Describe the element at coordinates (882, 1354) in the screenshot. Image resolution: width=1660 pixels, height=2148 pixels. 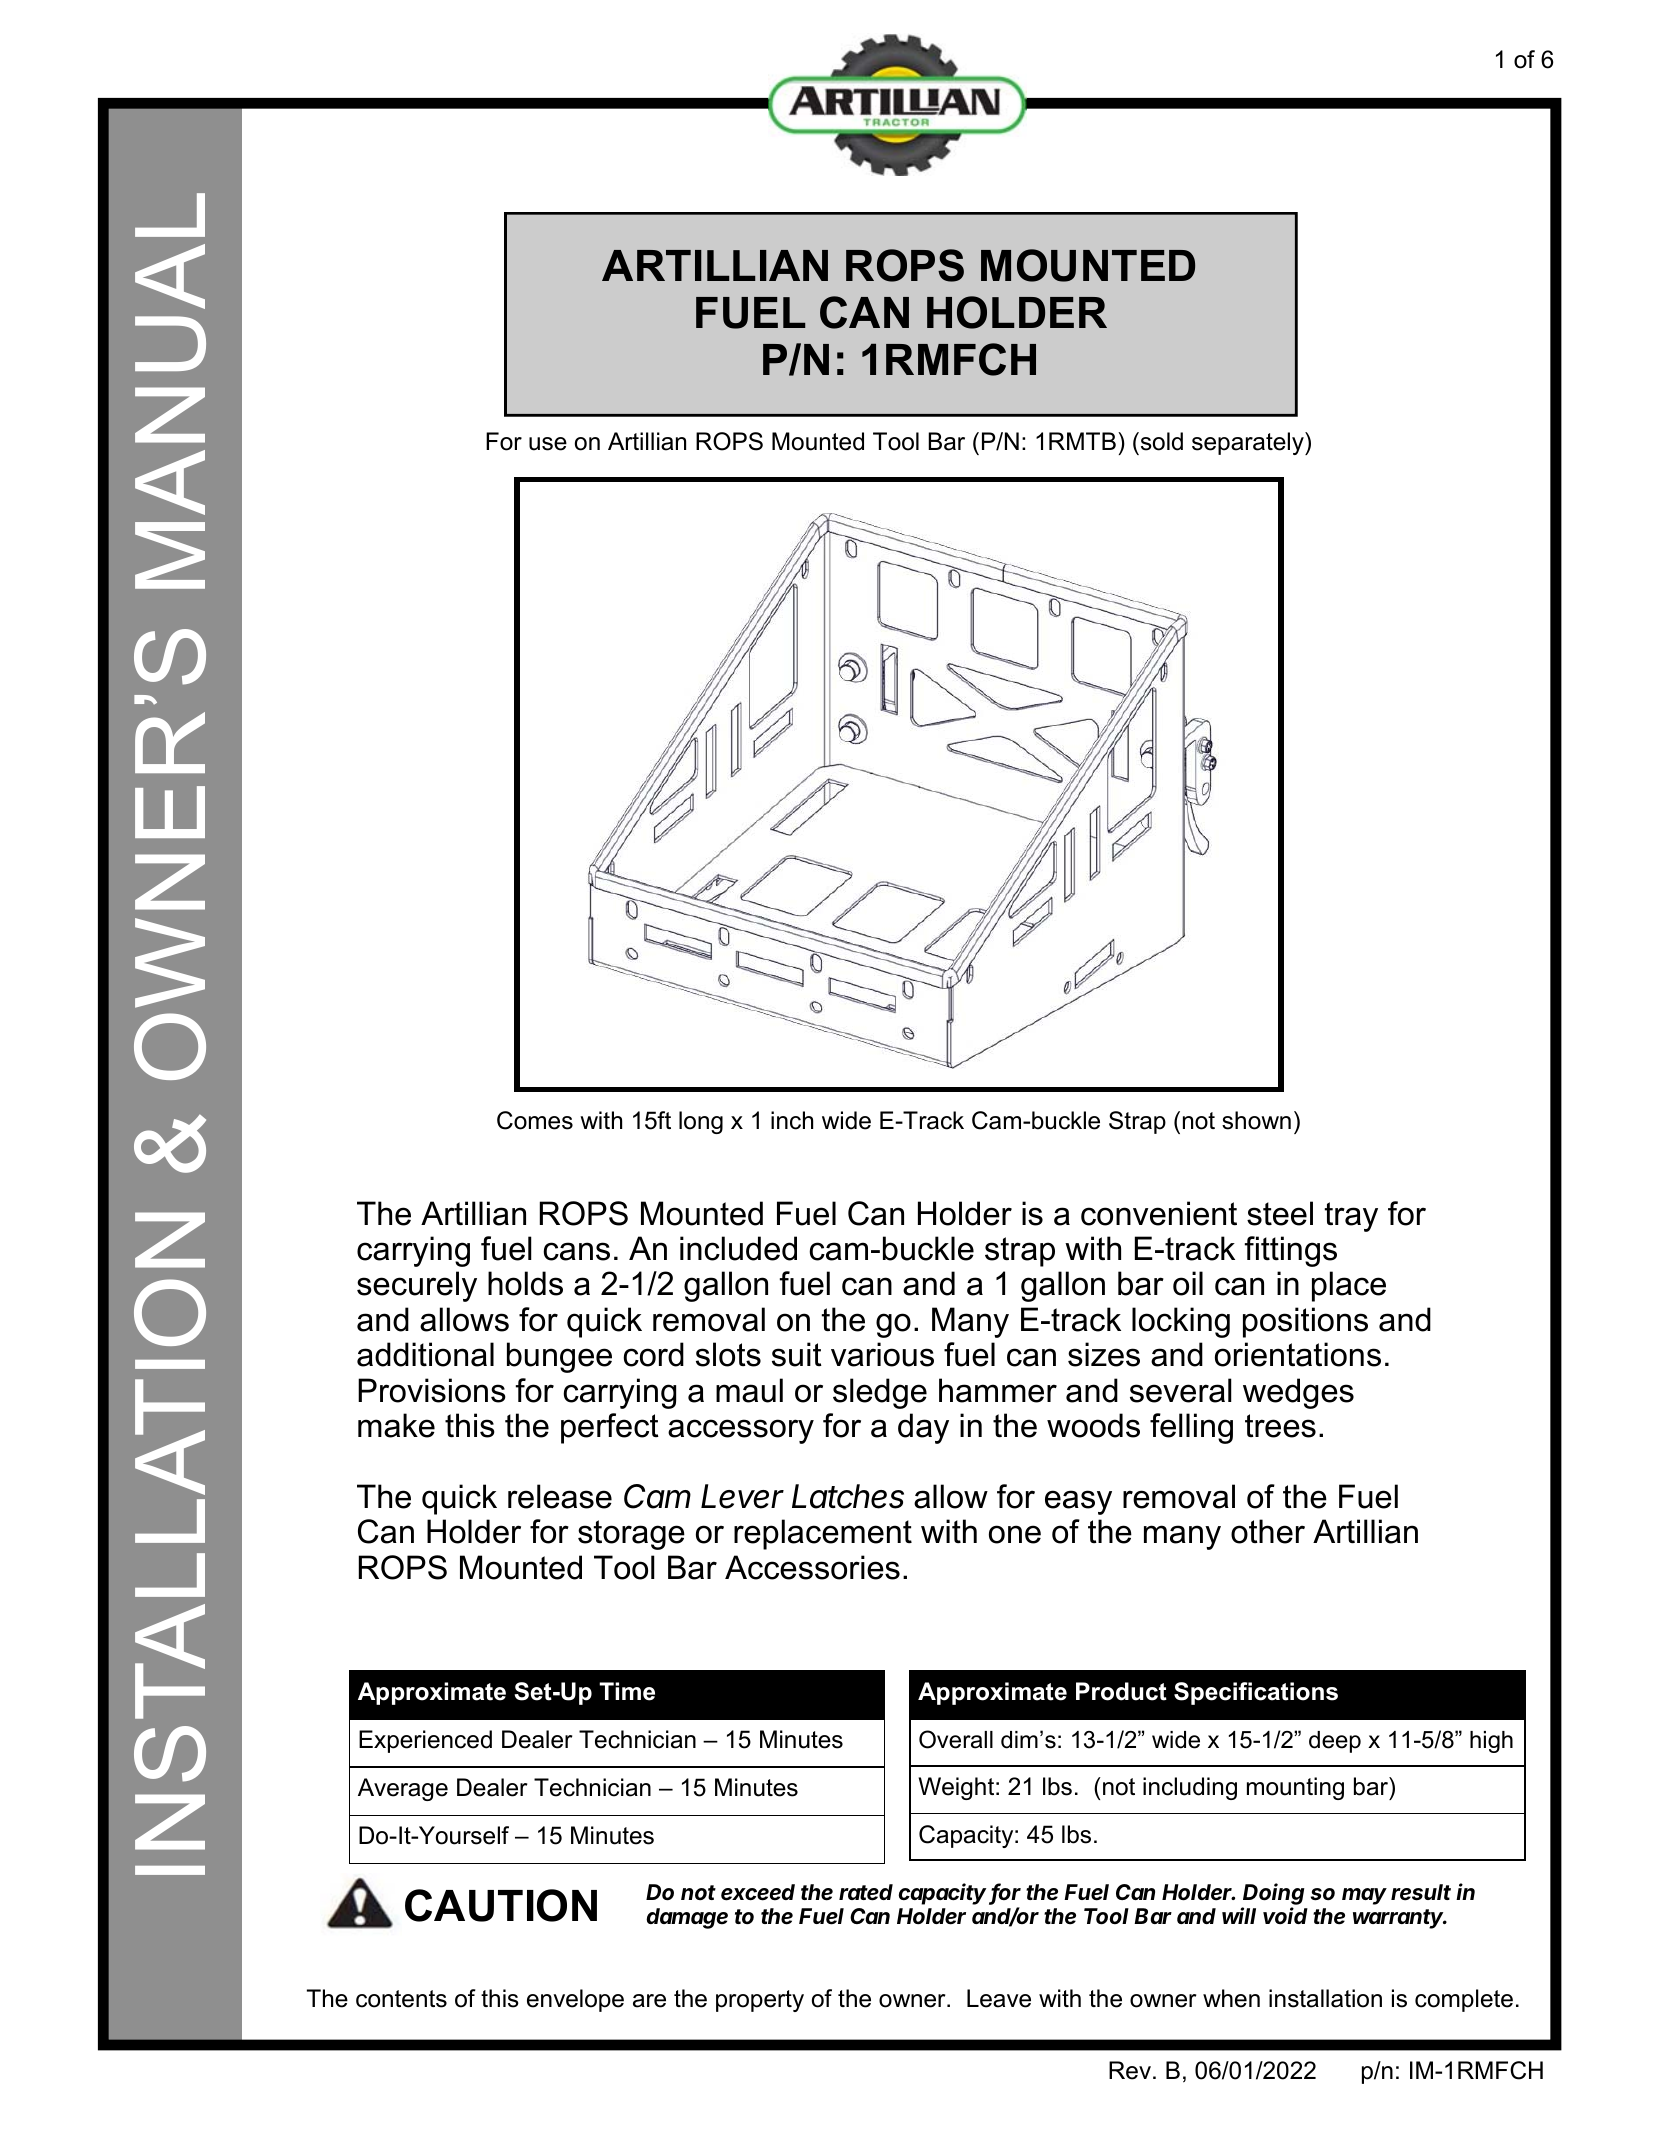
I see `various` at that location.
